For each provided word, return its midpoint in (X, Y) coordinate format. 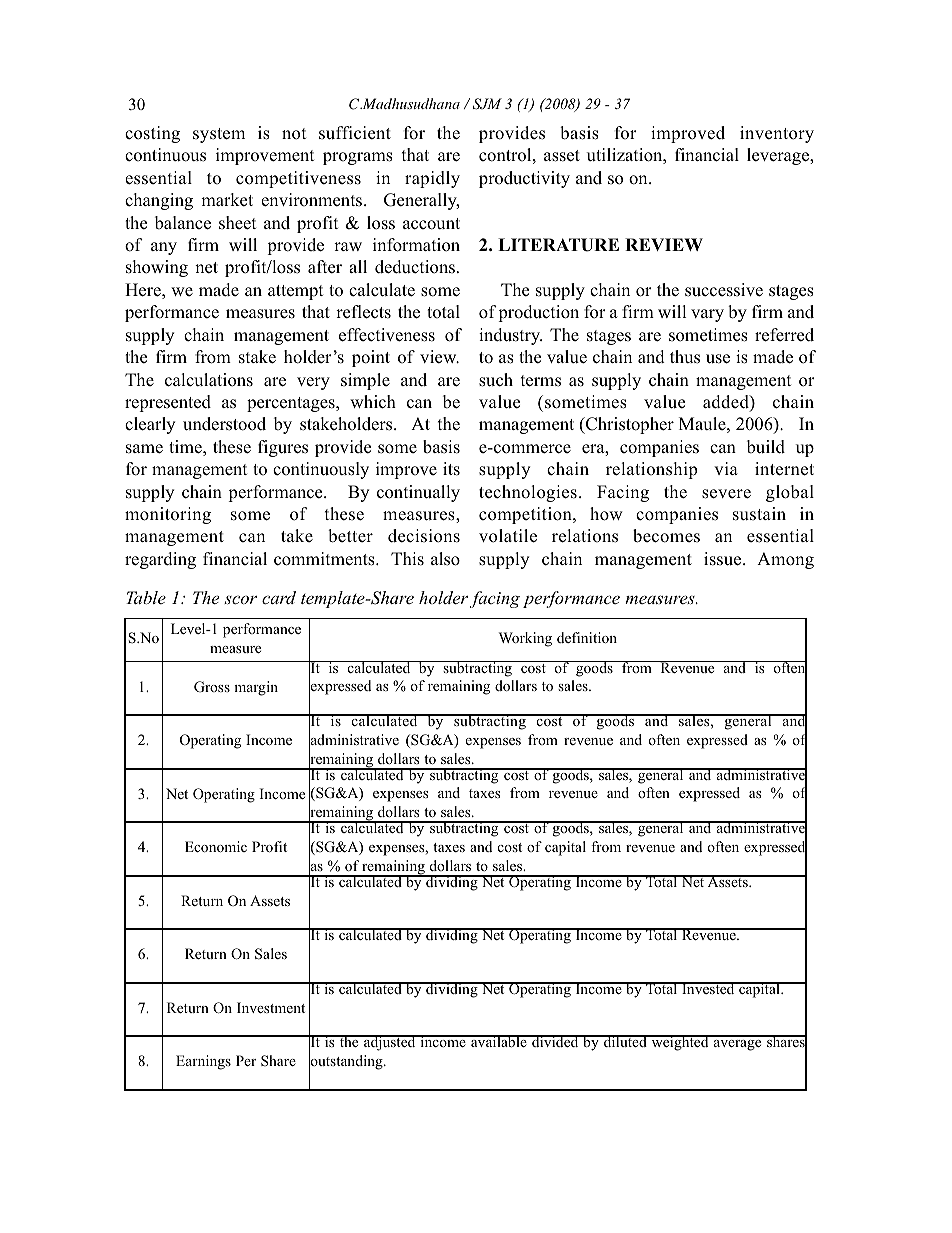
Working (525, 639)
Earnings (203, 1062)
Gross (212, 686)
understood (224, 424)
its (451, 469)
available (499, 1041)
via (726, 468)
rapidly (432, 179)
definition (587, 637)
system (219, 135)
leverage (779, 156)
